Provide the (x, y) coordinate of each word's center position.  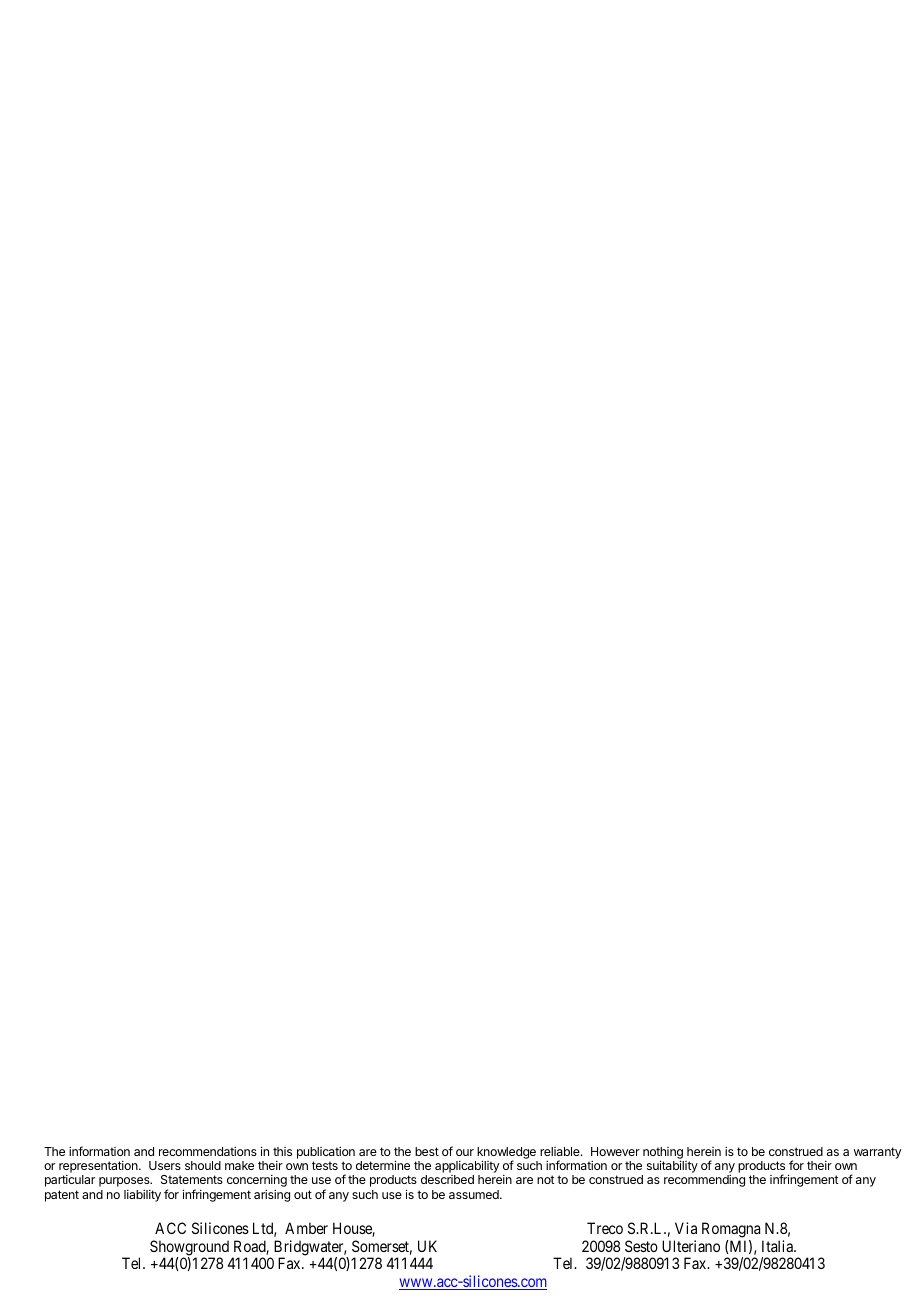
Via (686, 1228)
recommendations (208, 1151)
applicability (467, 1168)
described (447, 1179)
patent (62, 1196)
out (303, 1194)
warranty (877, 1153)
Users (165, 1165)
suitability (672, 1166)
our (465, 1152)
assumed (475, 1194)
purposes (125, 1182)
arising (272, 1196)
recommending (704, 1181)
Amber (306, 1228)
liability (142, 1196)
